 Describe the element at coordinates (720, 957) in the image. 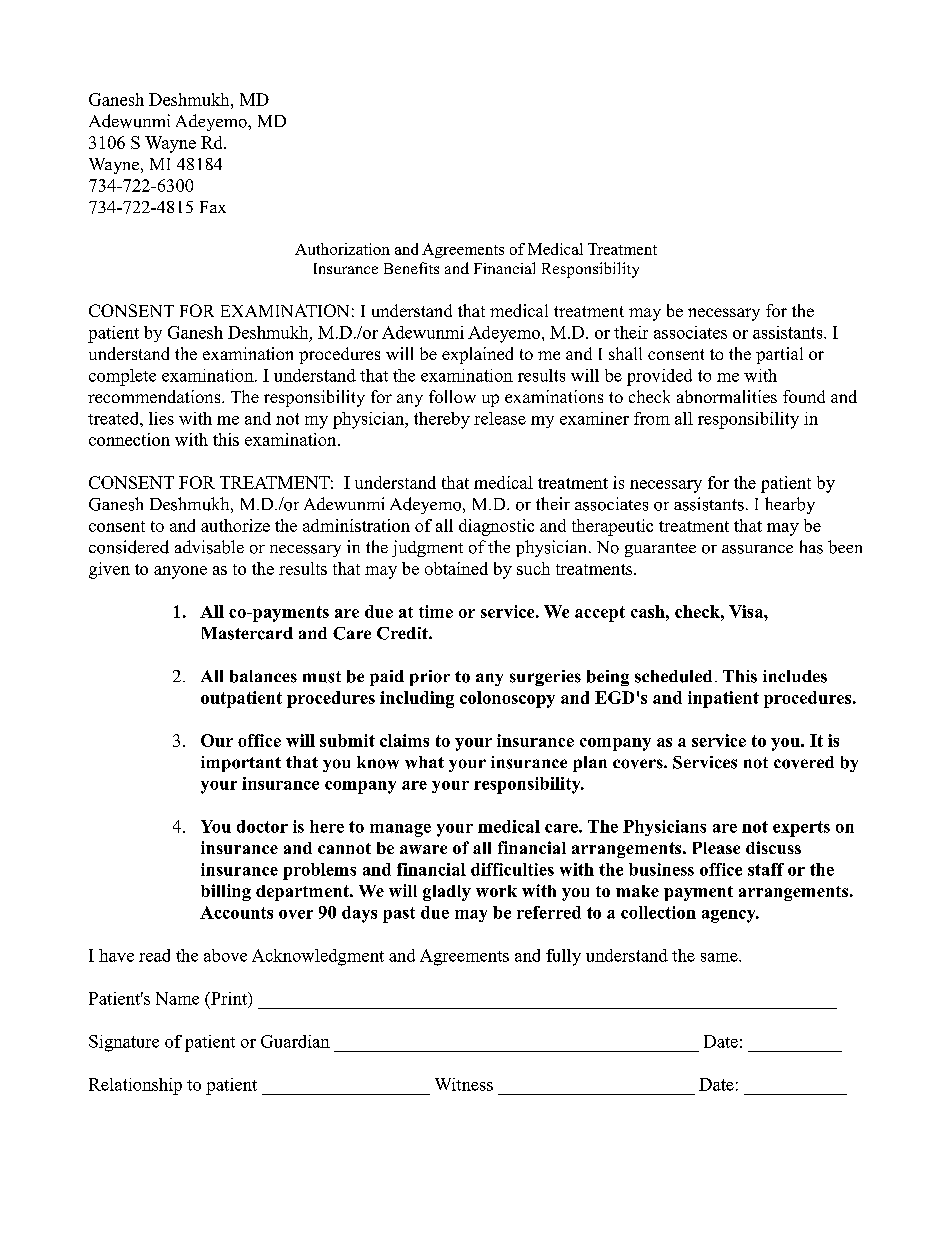

I see `same` at that location.
